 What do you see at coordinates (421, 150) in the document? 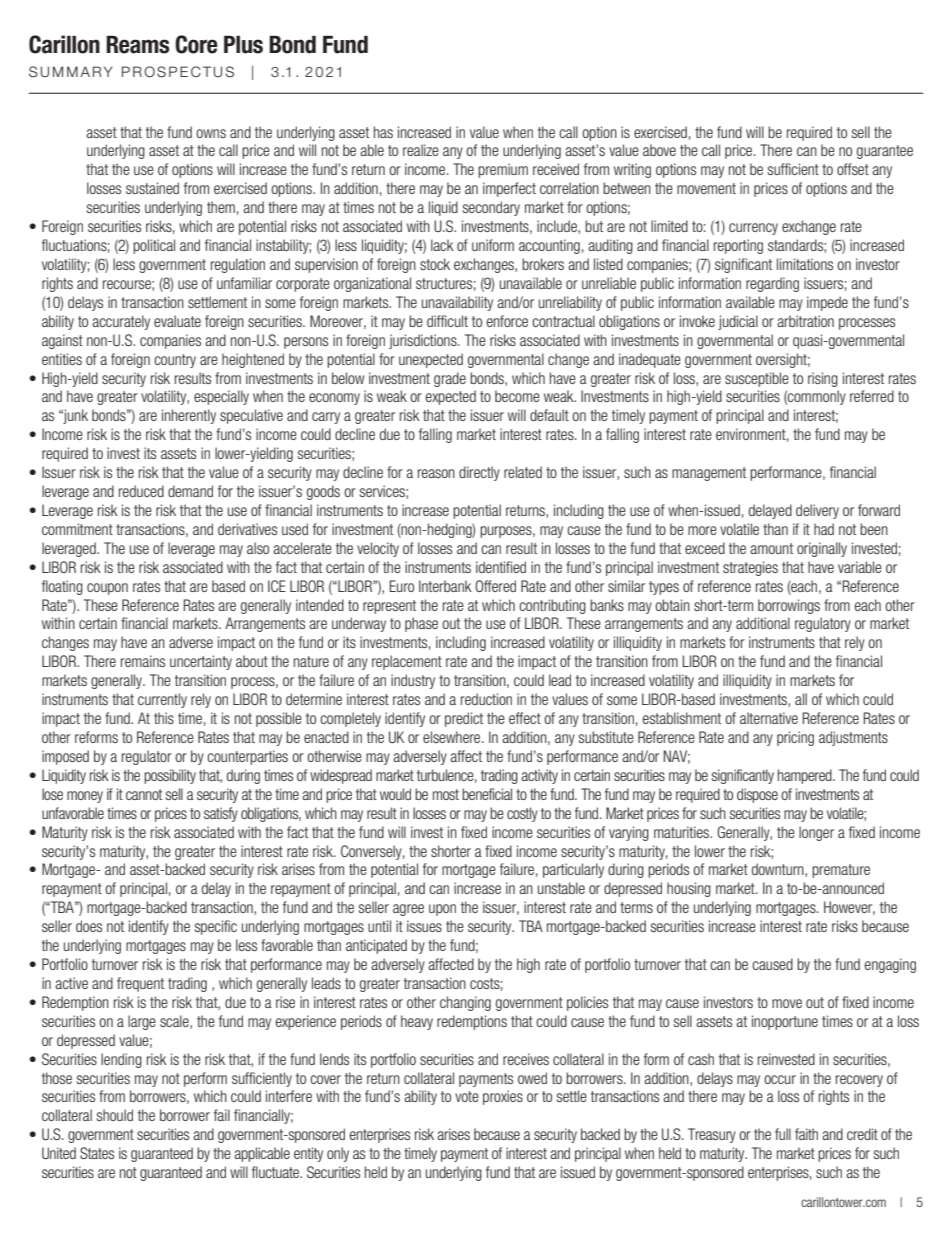
I see `realize` at bounding box center [421, 150].
